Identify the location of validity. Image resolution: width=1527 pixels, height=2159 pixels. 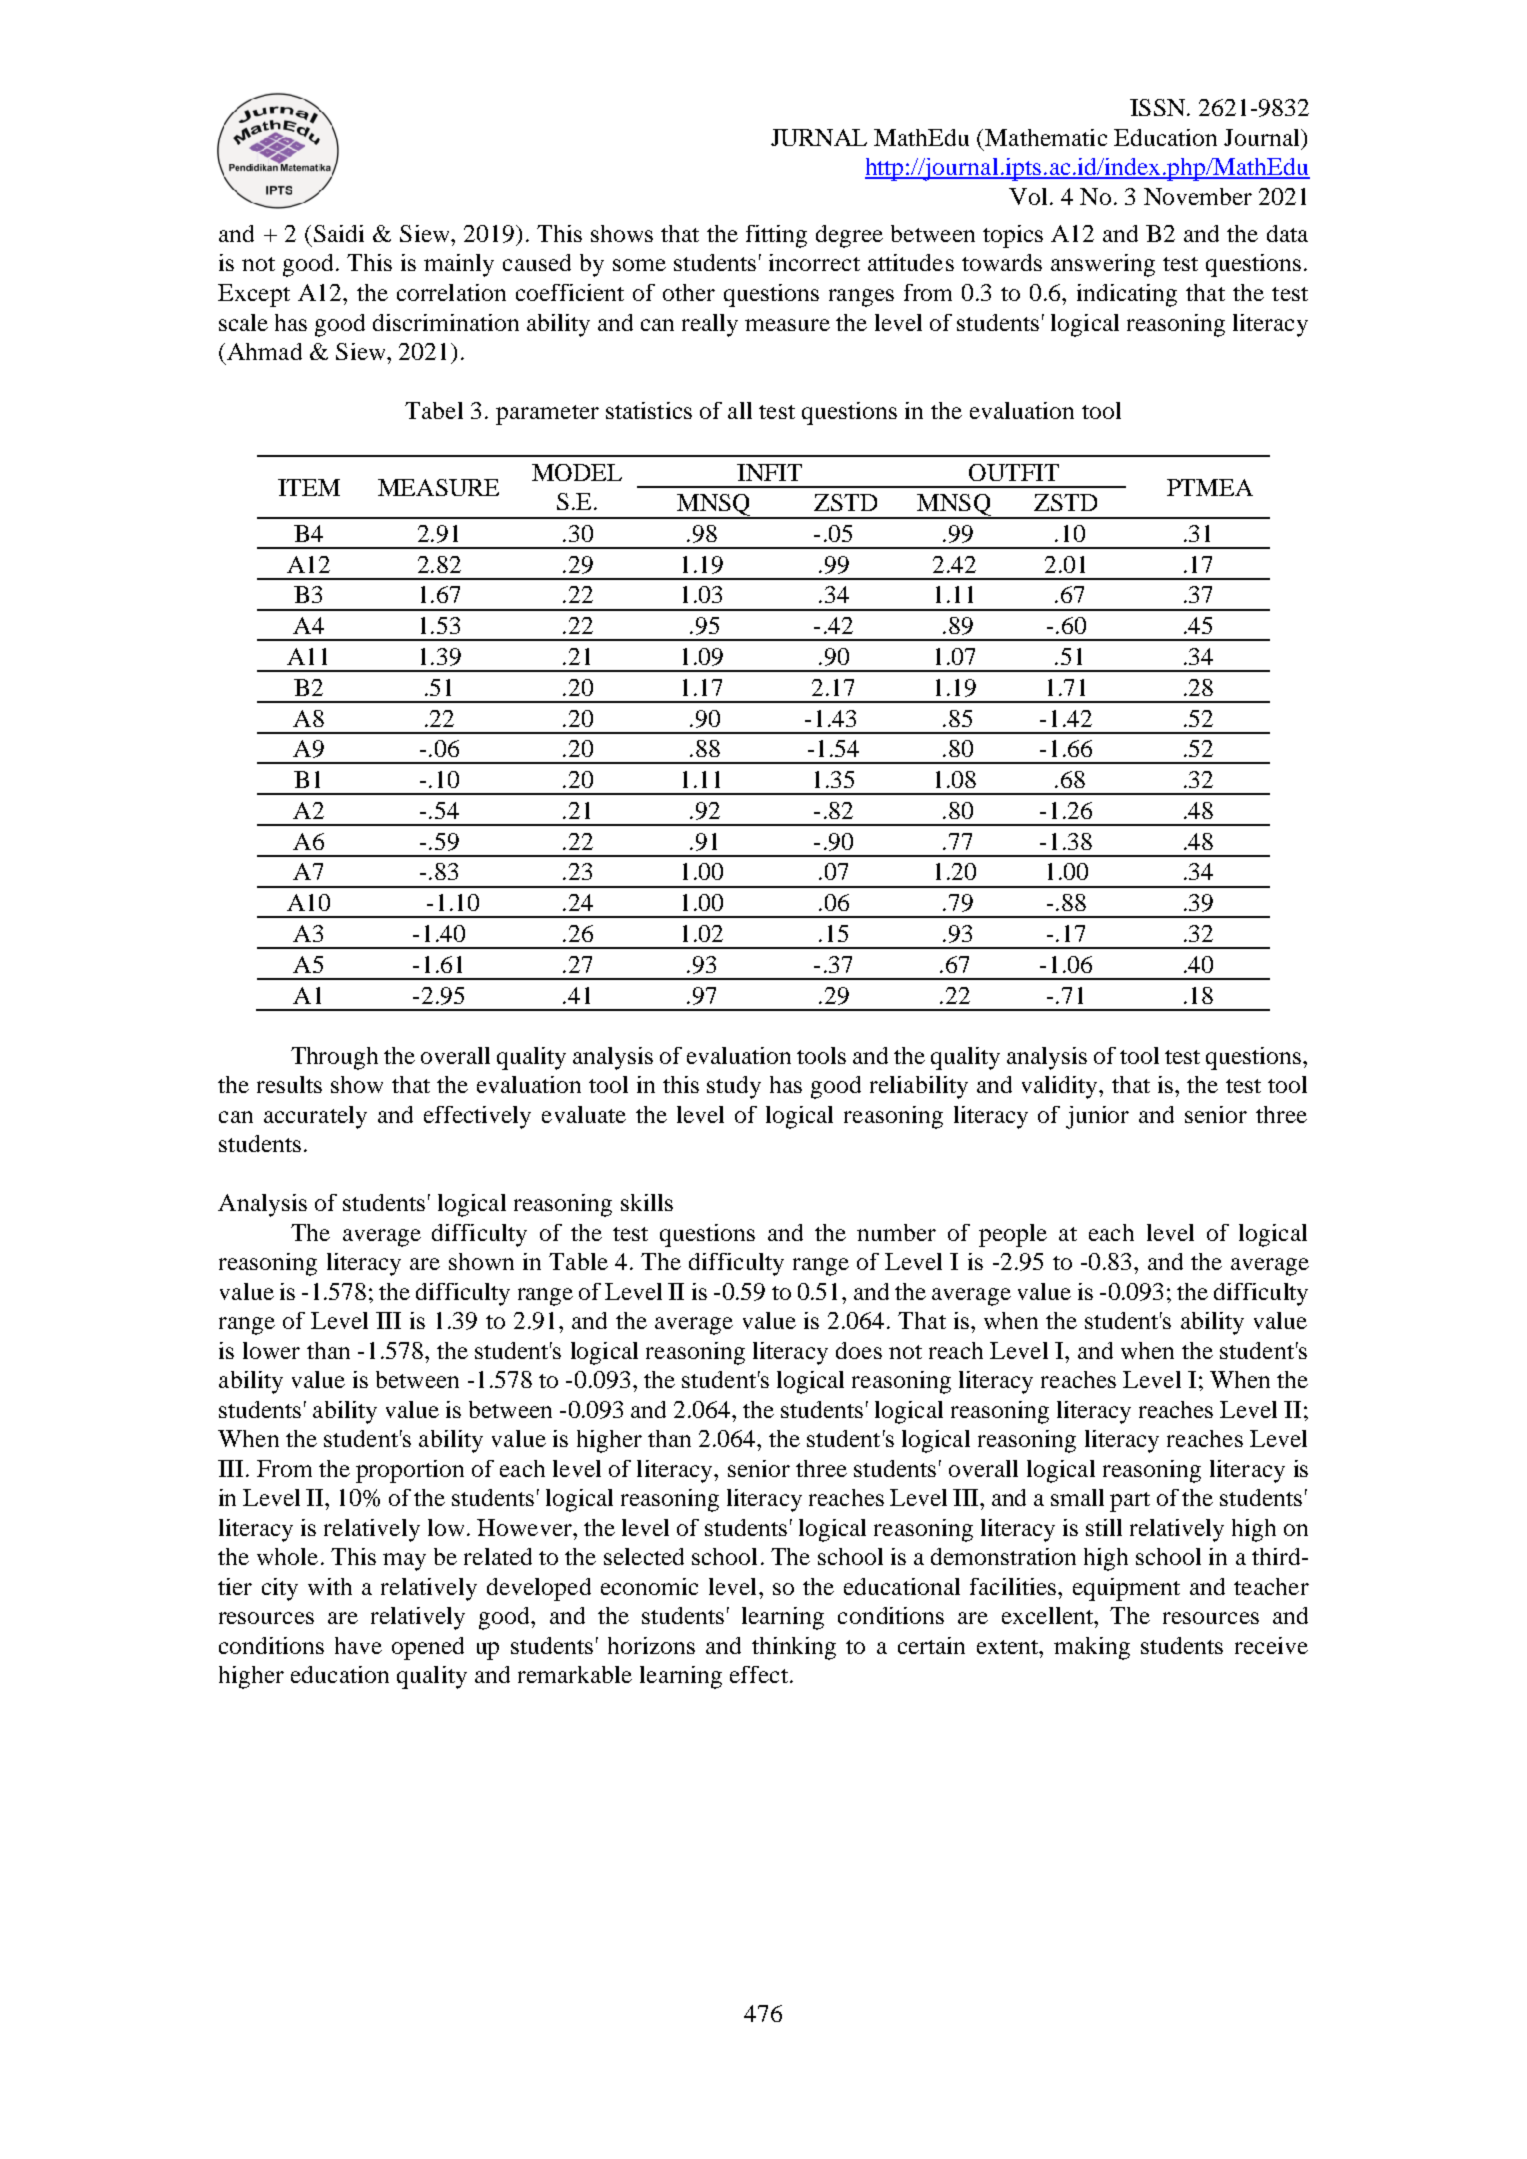
(1061, 1087).
